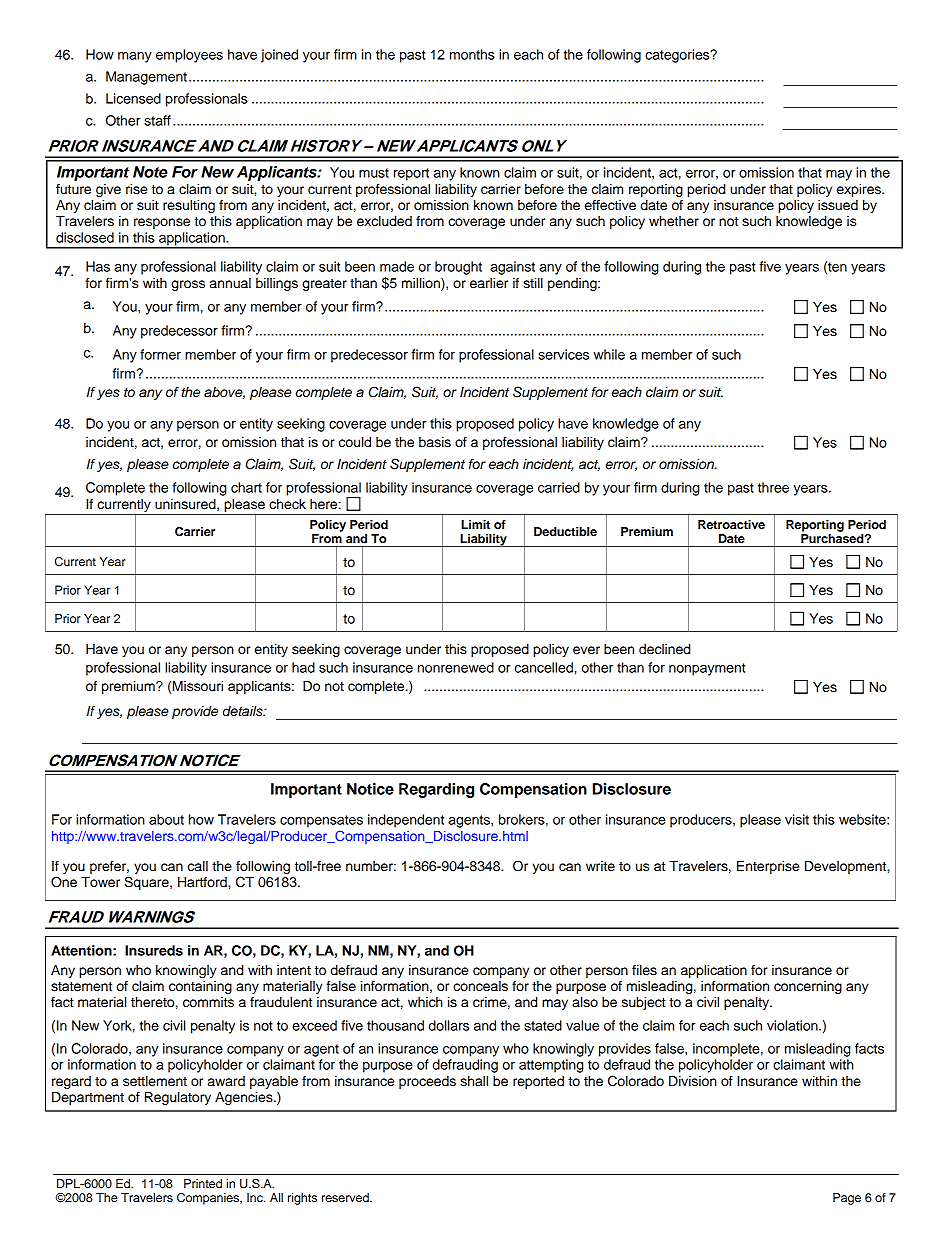 The width and height of the page is (952, 1233). I want to click on months, so click(472, 54).
